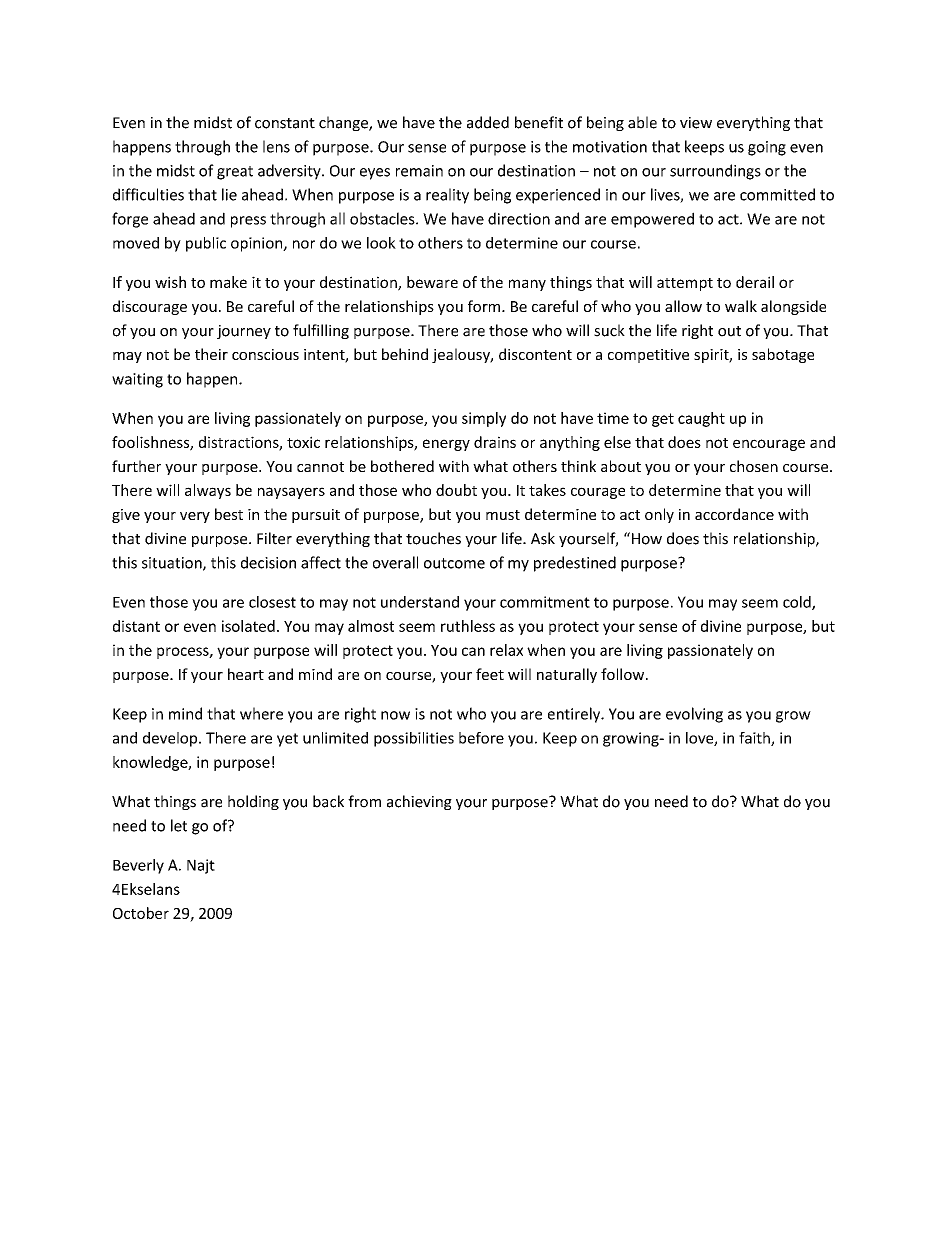 This screenshot has height=1233, width=952. What do you see at coordinates (798, 603) in the screenshot?
I see `cold` at bounding box center [798, 603].
